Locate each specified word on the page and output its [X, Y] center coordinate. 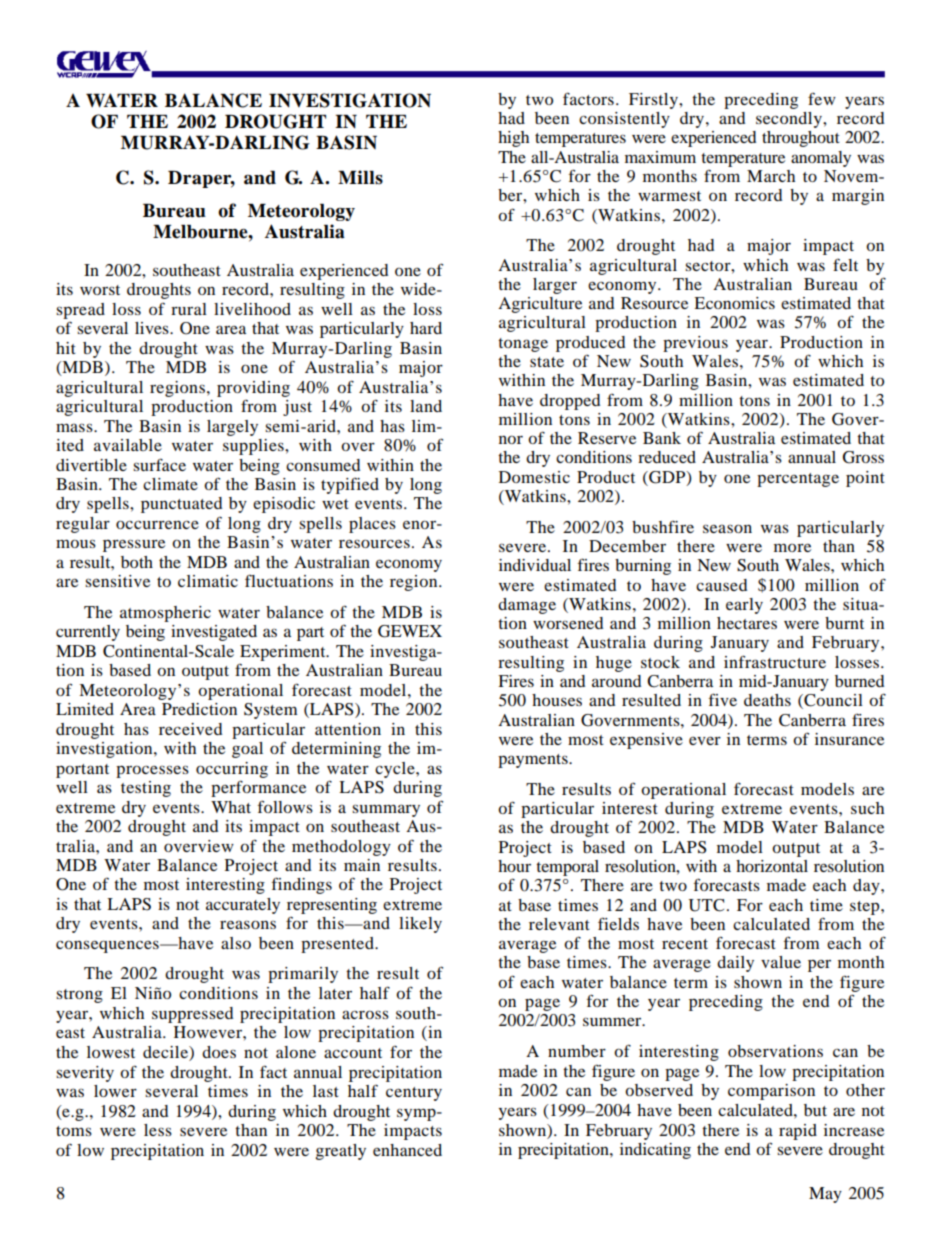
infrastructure [775, 661]
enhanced [407, 1150]
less [158, 1130]
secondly [790, 120]
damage [527, 606]
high [513, 139]
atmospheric [165, 614]
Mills [360, 177]
